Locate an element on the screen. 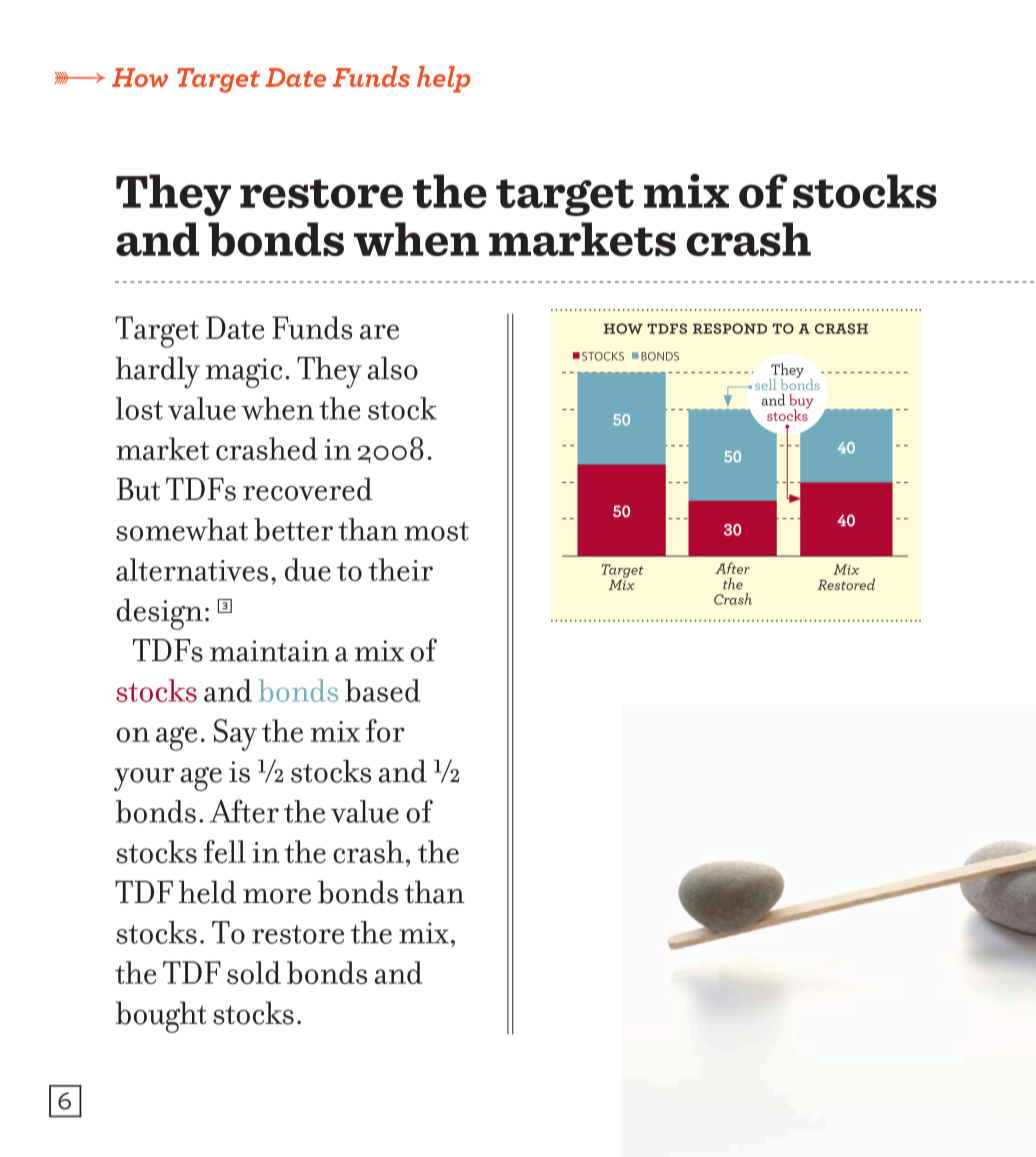 The height and width of the screenshot is (1157, 1036). help is located at coordinates (443, 79).
